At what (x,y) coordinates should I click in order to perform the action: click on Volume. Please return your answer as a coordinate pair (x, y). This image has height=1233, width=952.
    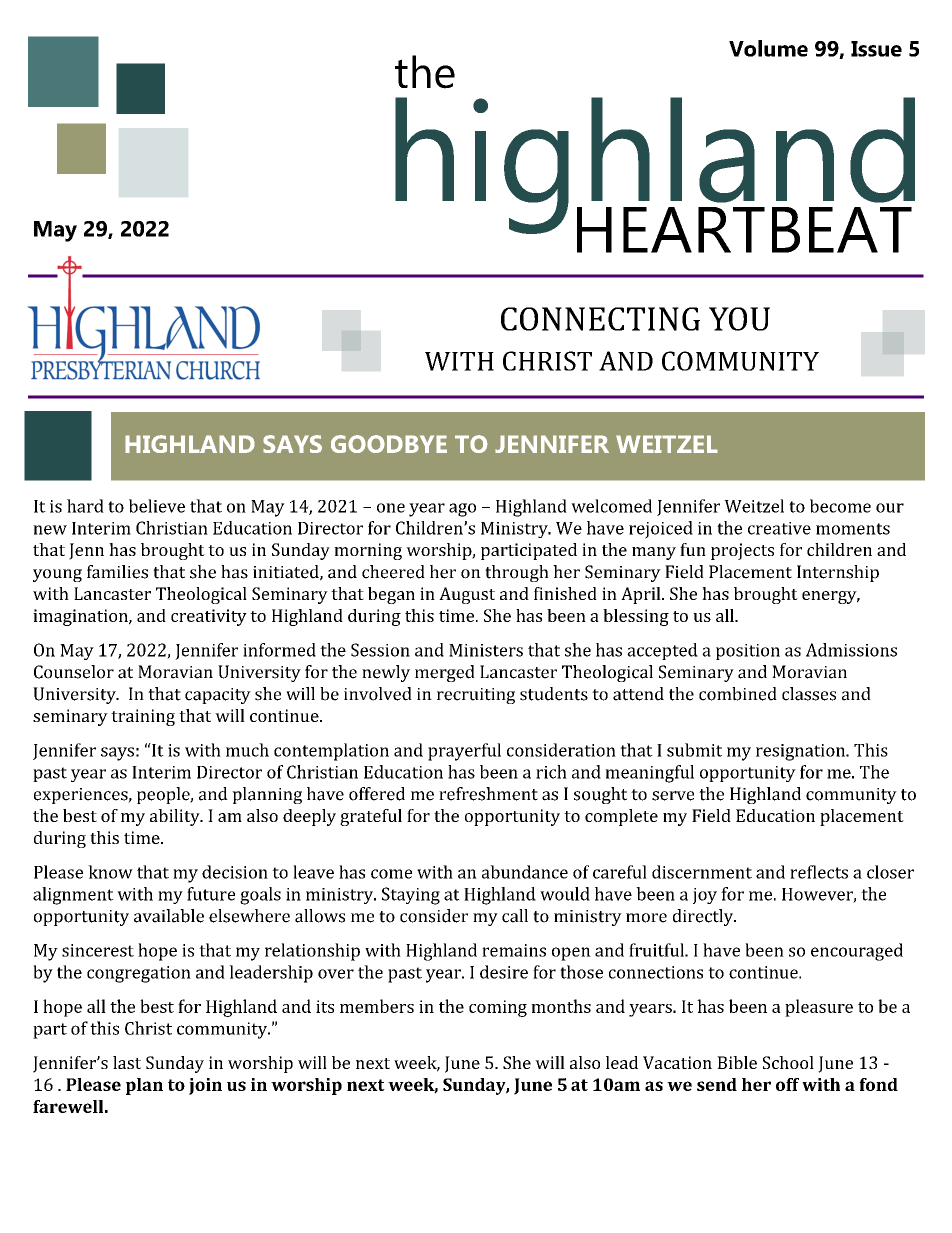
    Looking at the image, I should click on (768, 48).
